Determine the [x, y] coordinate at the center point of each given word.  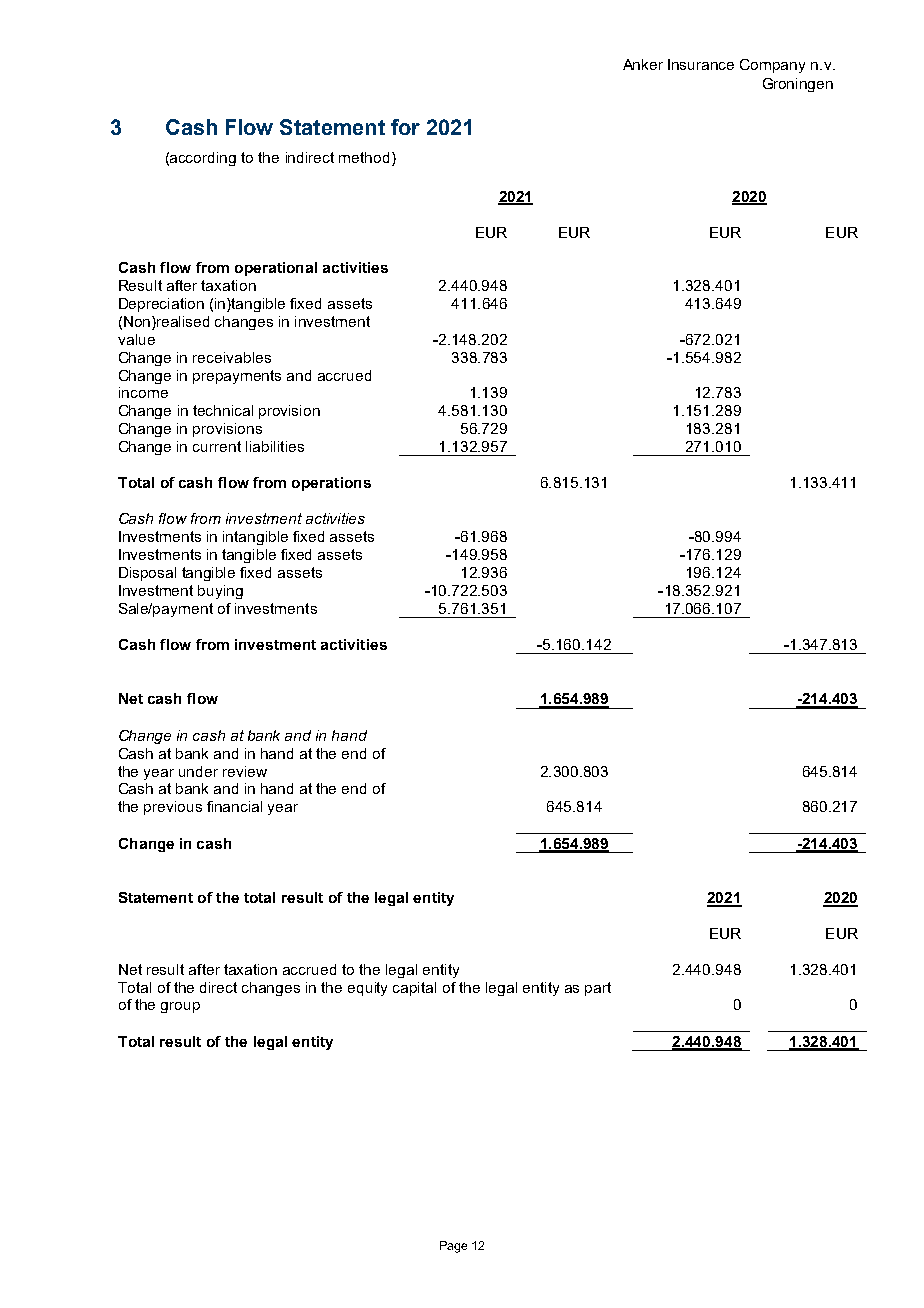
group [180, 1007]
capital [414, 989]
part [598, 989]
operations [331, 484]
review [245, 771]
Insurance [701, 64]
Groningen [798, 85]
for [405, 127]
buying [220, 592]
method [364, 157]
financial [234, 806]
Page [453, 1247]
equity [367, 989]
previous [173, 808]
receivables [232, 357]
